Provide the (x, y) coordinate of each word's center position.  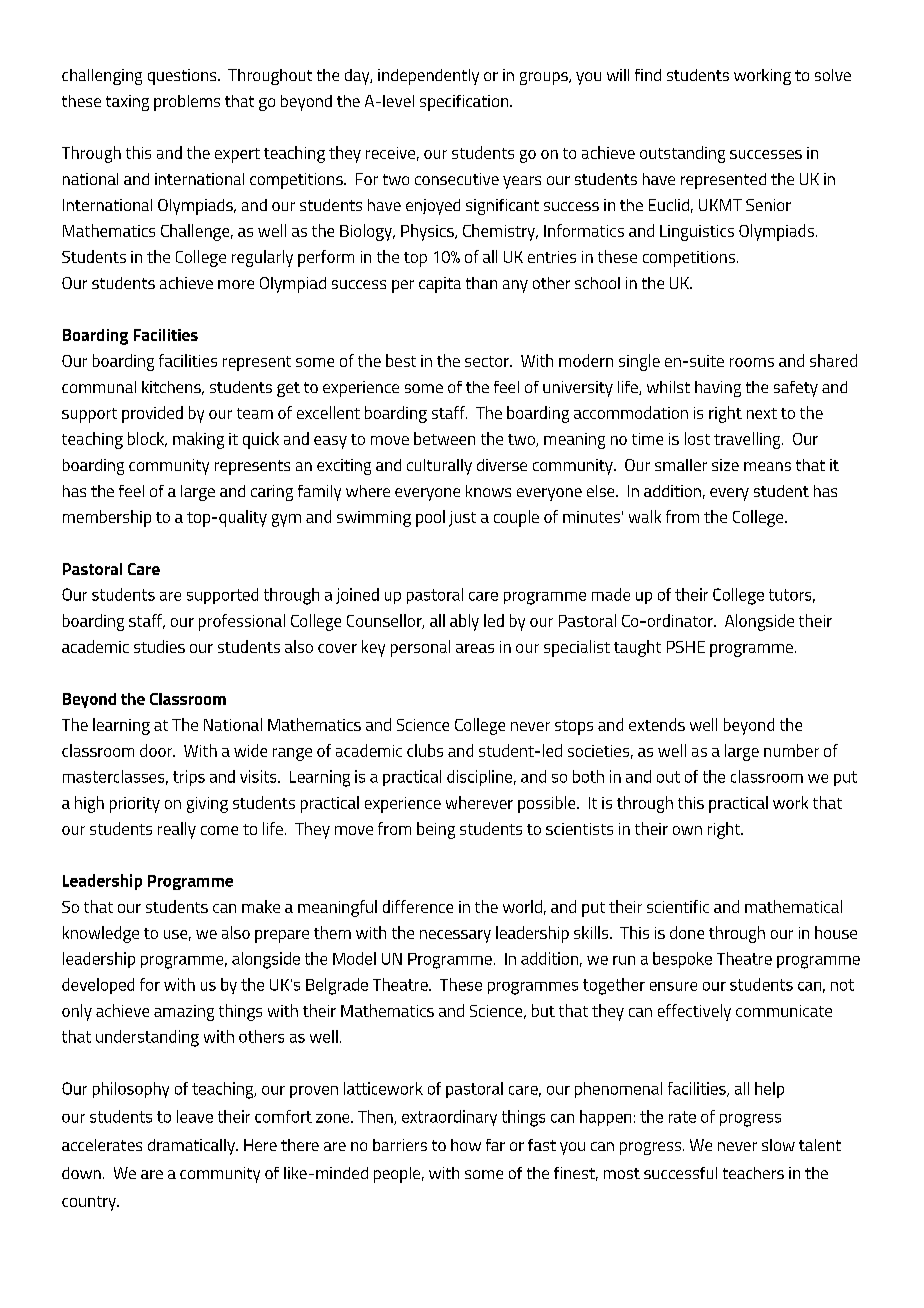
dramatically (192, 1147)
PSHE (686, 647)
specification (464, 103)
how (466, 1145)
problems (187, 103)
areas (475, 648)
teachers (753, 1173)
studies (159, 646)
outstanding (682, 154)
